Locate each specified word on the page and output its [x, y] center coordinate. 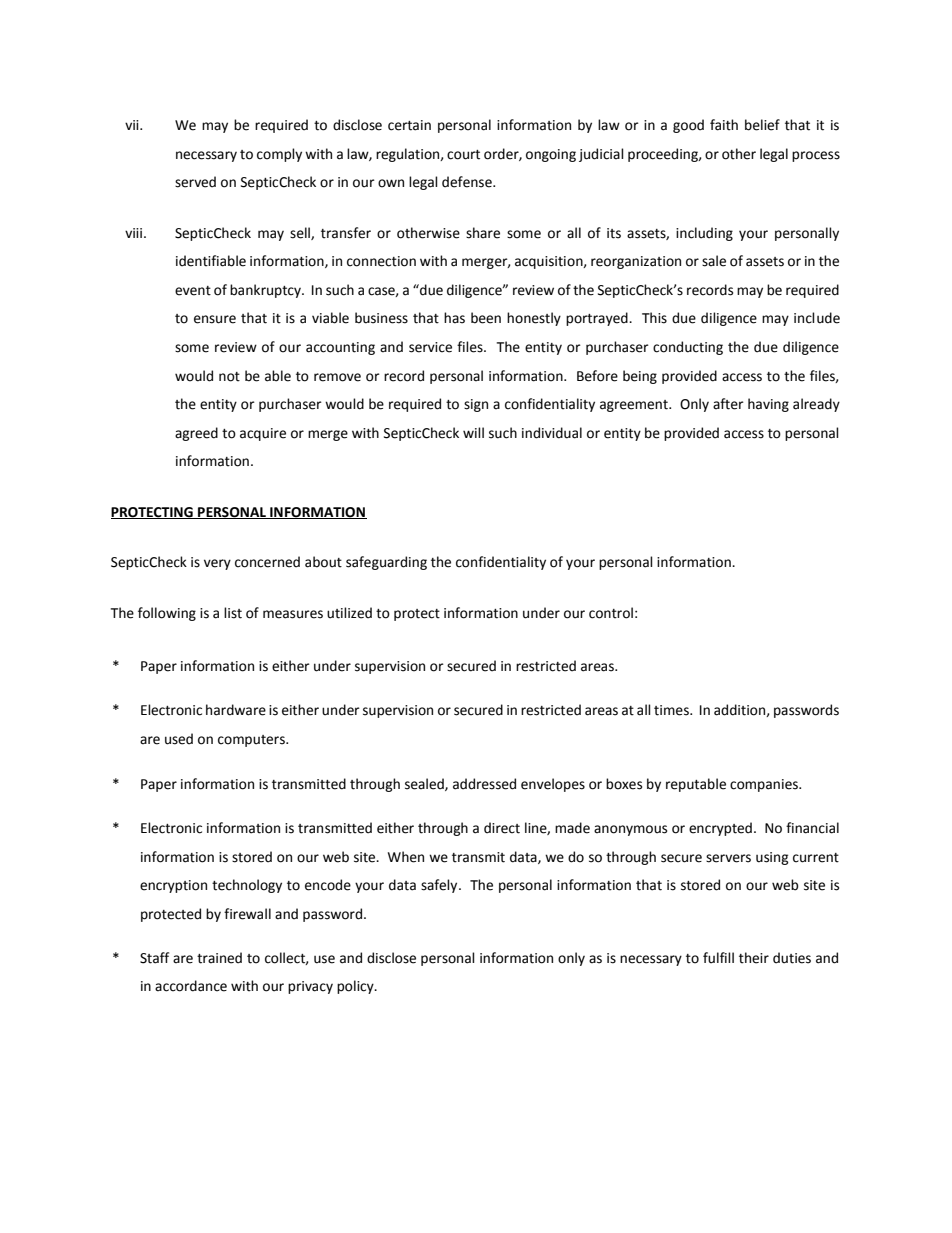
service [430, 347]
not [229, 377]
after [728, 404]
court [463, 155]
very [217, 564]
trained [219, 958]
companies [765, 785]
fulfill [718, 958]
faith [724, 125]
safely [440, 886]
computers [252, 741]
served [195, 182]
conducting [688, 348]
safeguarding [386, 563]
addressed [484, 784]
